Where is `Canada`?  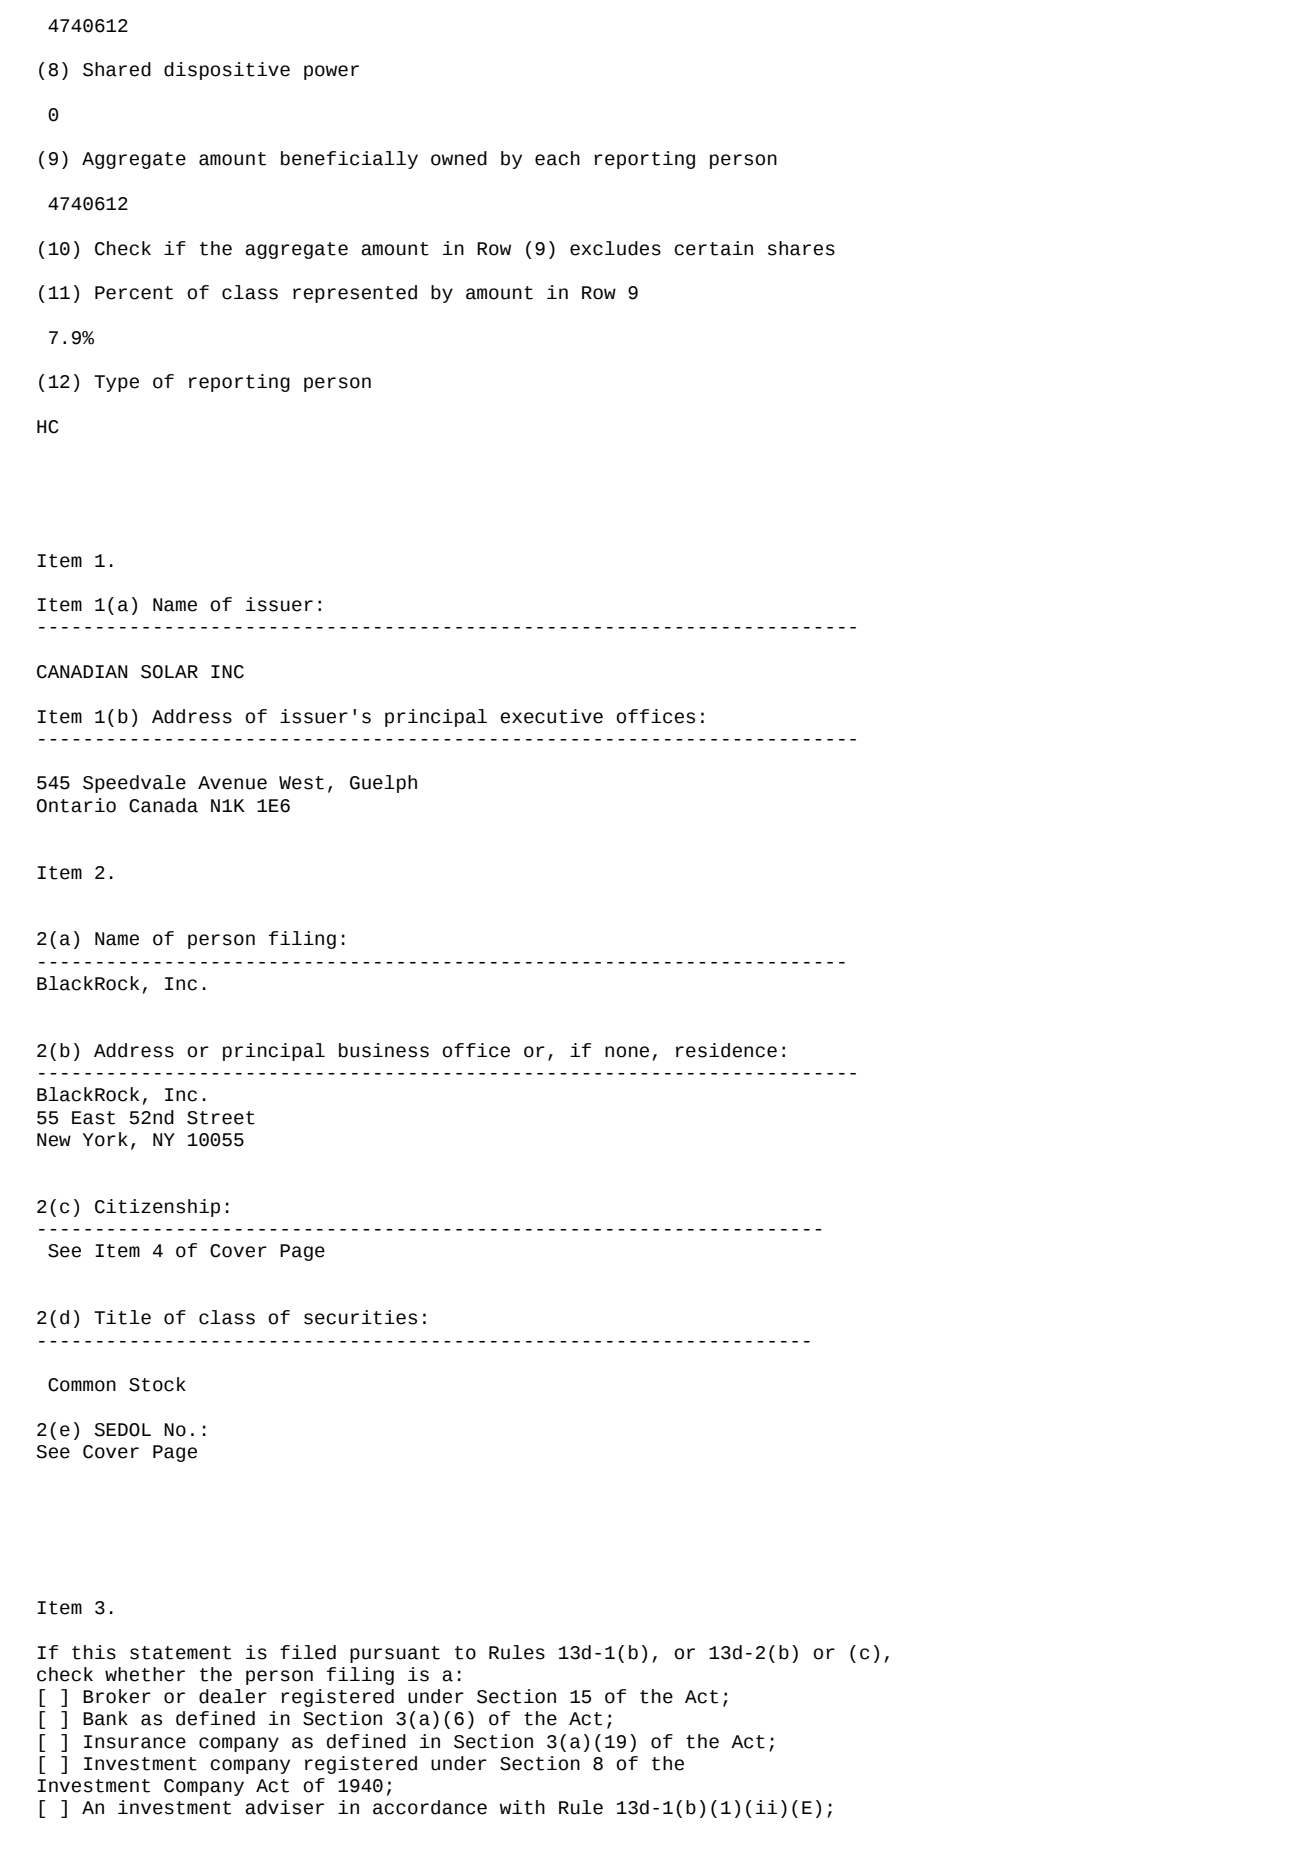 Canada is located at coordinates (163, 805).
